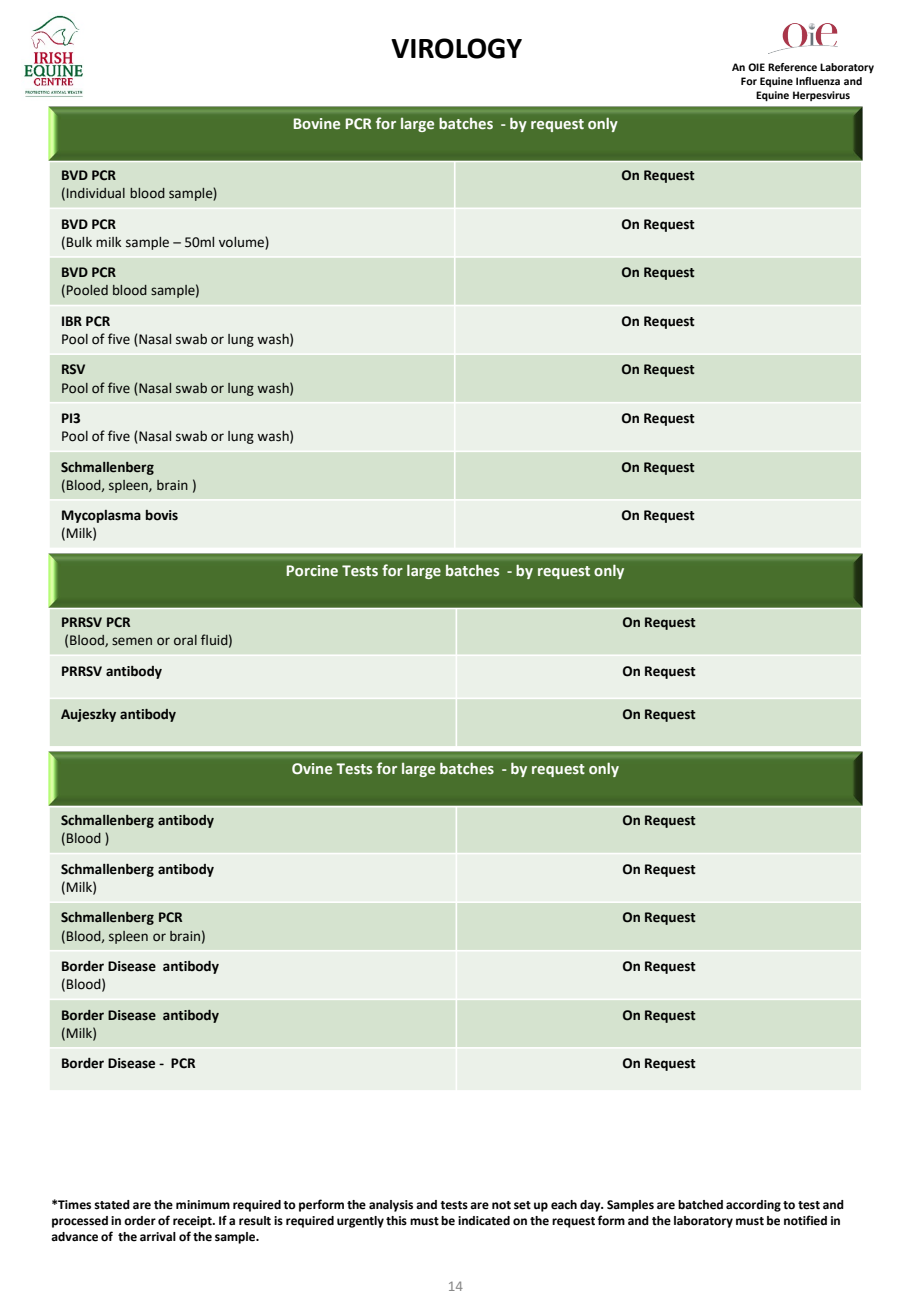  What do you see at coordinates (456, 48) in the image?
I see `VIROLOGY` at bounding box center [456, 48].
